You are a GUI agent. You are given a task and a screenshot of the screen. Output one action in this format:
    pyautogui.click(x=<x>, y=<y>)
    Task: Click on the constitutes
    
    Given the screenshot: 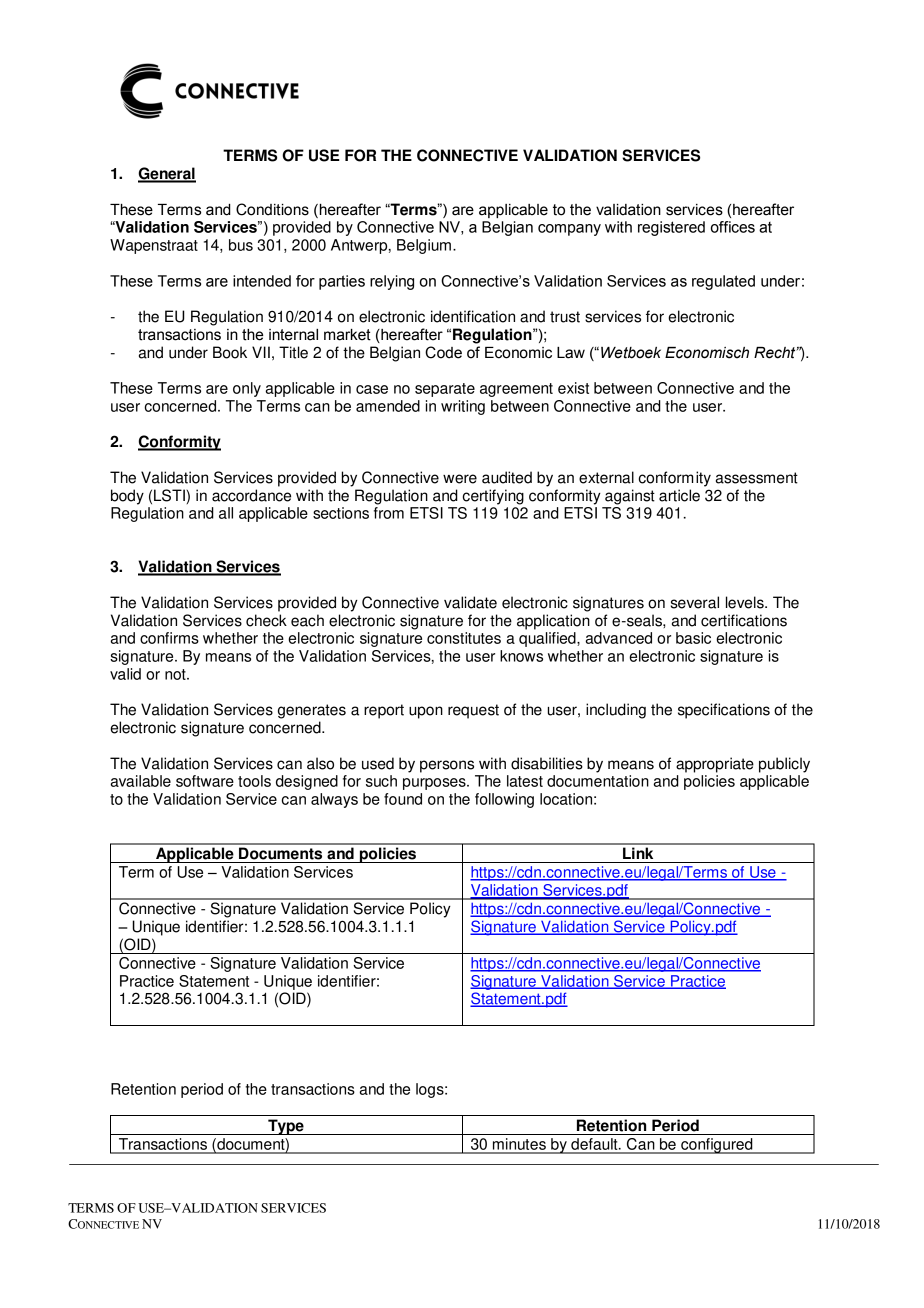 What is the action you would take?
    pyautogui.click(x=464, y=638)
